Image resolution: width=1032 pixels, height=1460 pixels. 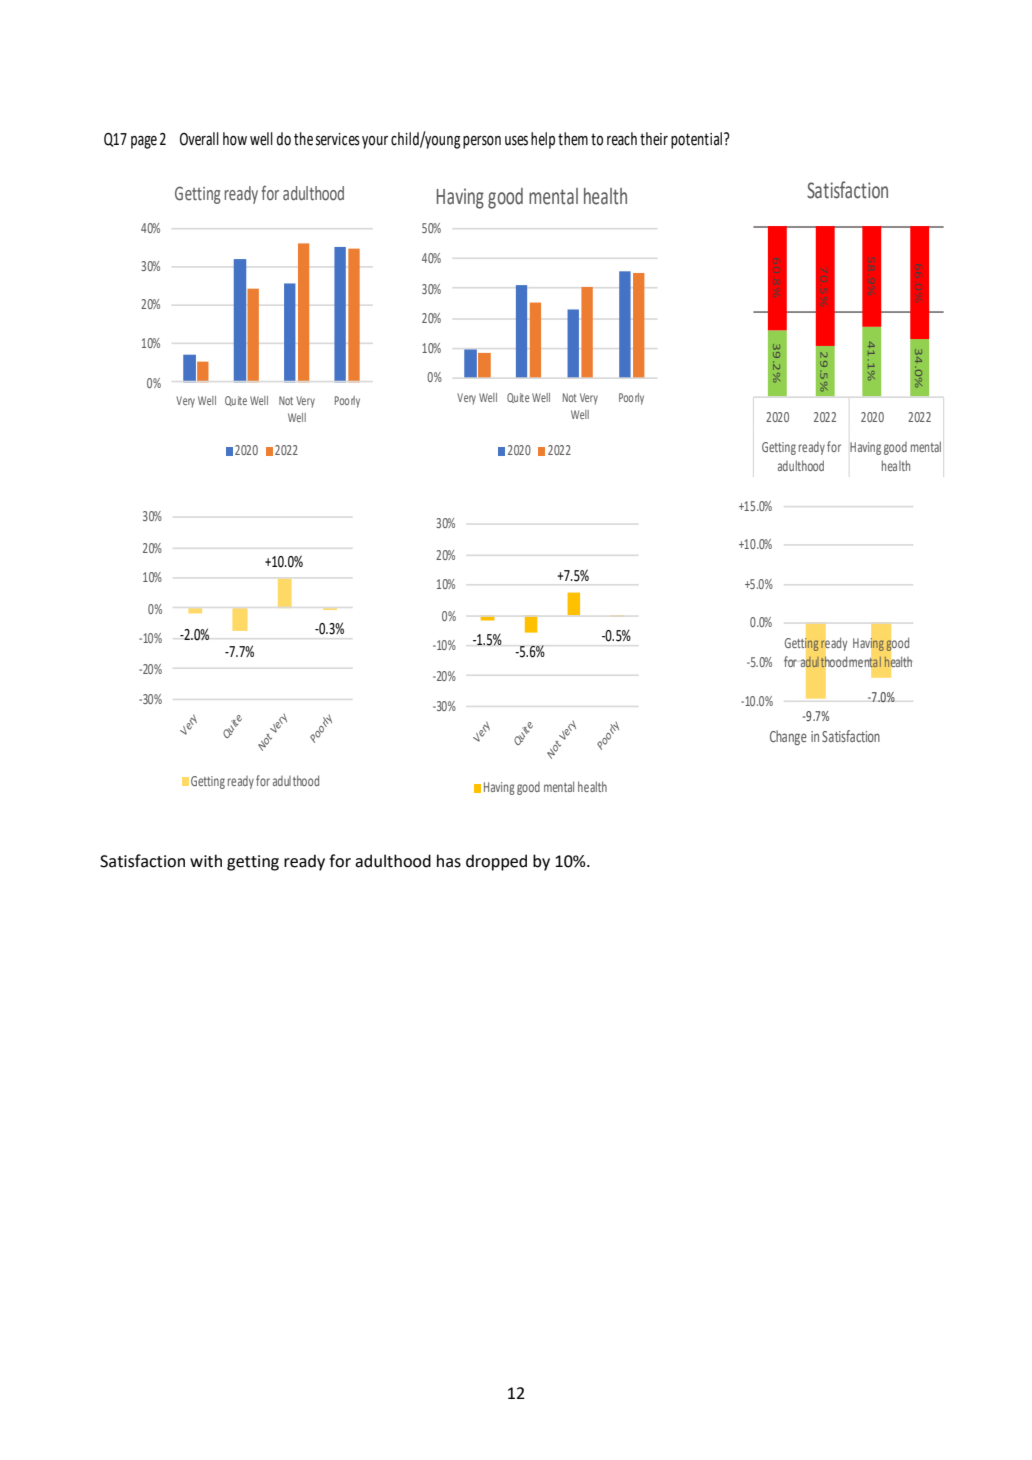 What do you see at coordinates (235, 139) in the screenshot?
I see `how` at bounding box center [235, 139].
